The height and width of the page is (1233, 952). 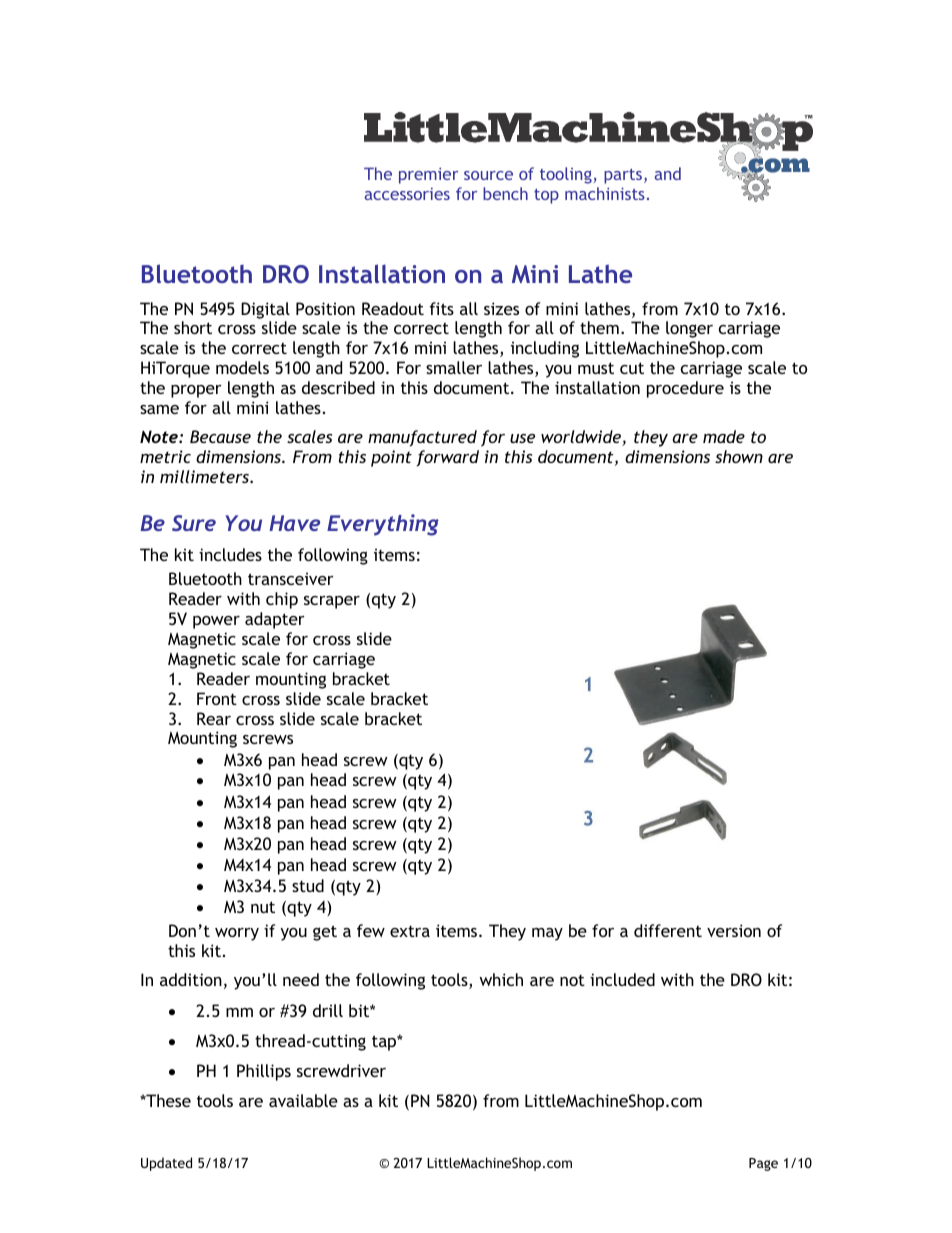 What do you see at coordinates (237, 934) in the page?
I see `worry` at bounding box center [237, 934].
